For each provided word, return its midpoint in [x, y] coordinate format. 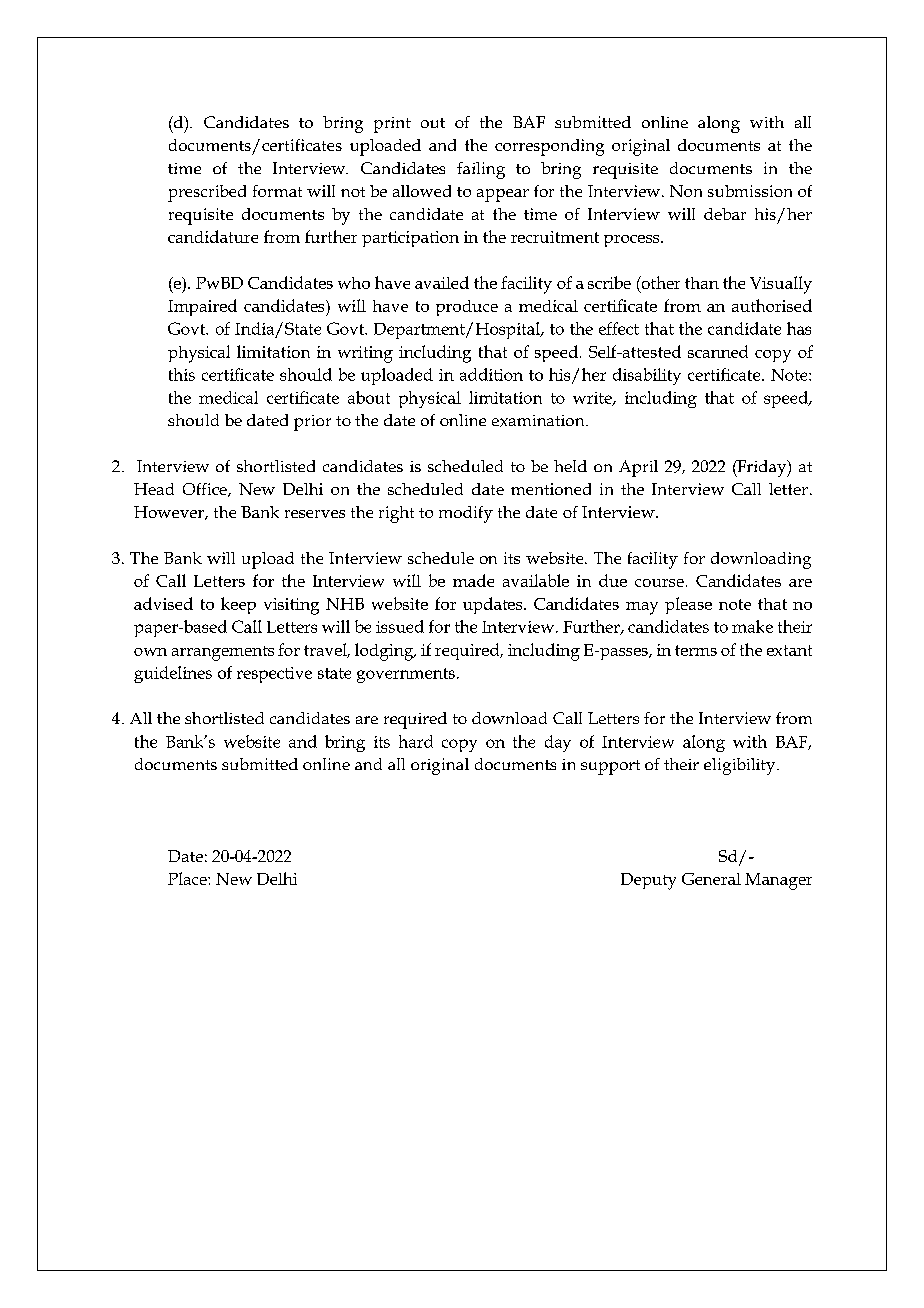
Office [206, 490]
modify [466, 514]
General [711, 879]
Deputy [648, 881]
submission [750, 191]
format [277, 191]
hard [416, 741]
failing [481, 170]
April [638, 468]
